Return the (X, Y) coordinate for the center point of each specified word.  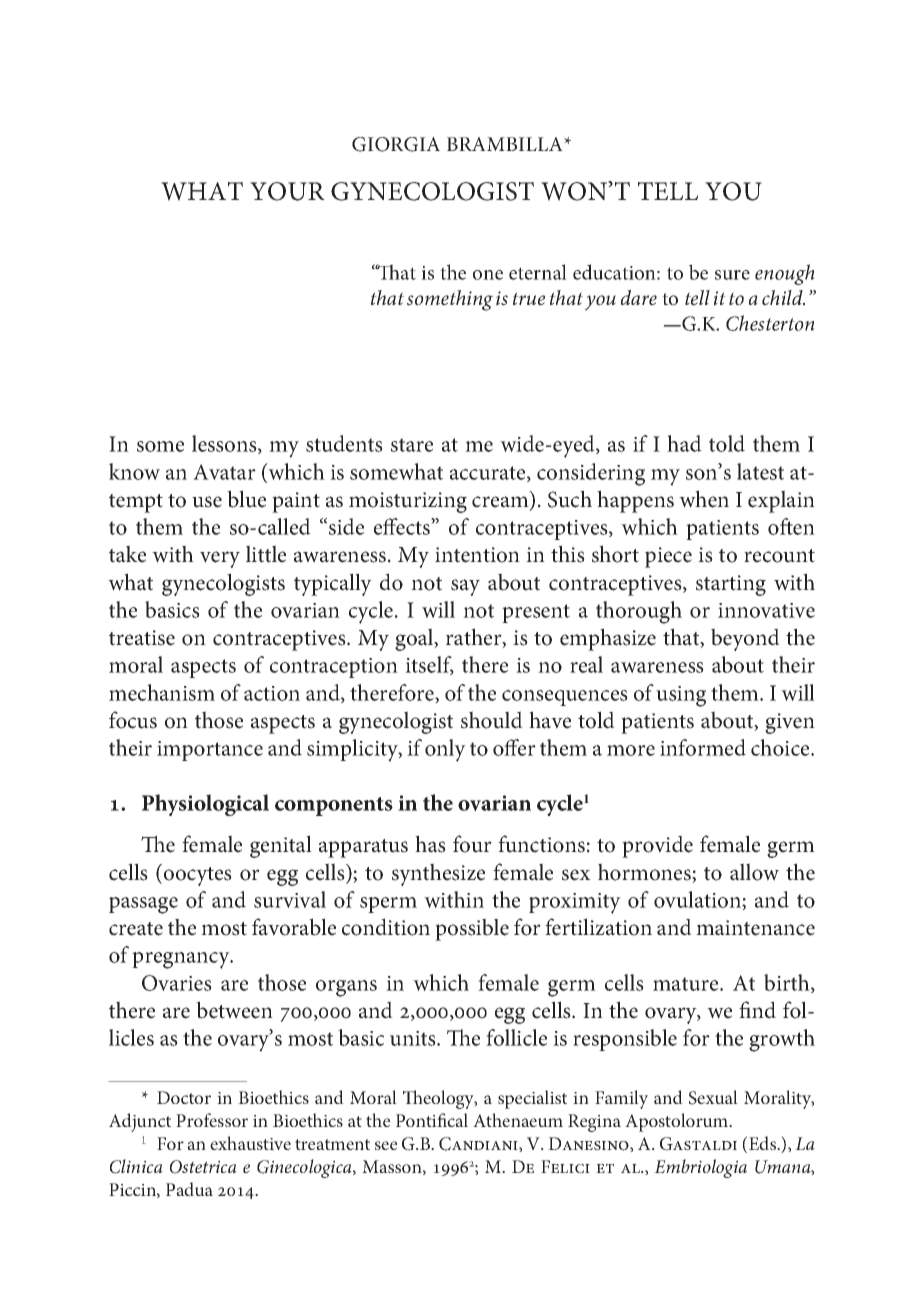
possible (472, 929)
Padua (189, 1189)
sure (732, 275)
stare (412, 445)
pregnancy (182, 960)
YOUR (287, 191)
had (684, 443)
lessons (225, 444)
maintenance (755, 928)
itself (429, 665)
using (681, 696)
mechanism (162, 692)
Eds (763, 1143)
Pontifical (432, 1120)
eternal (538, 272)
